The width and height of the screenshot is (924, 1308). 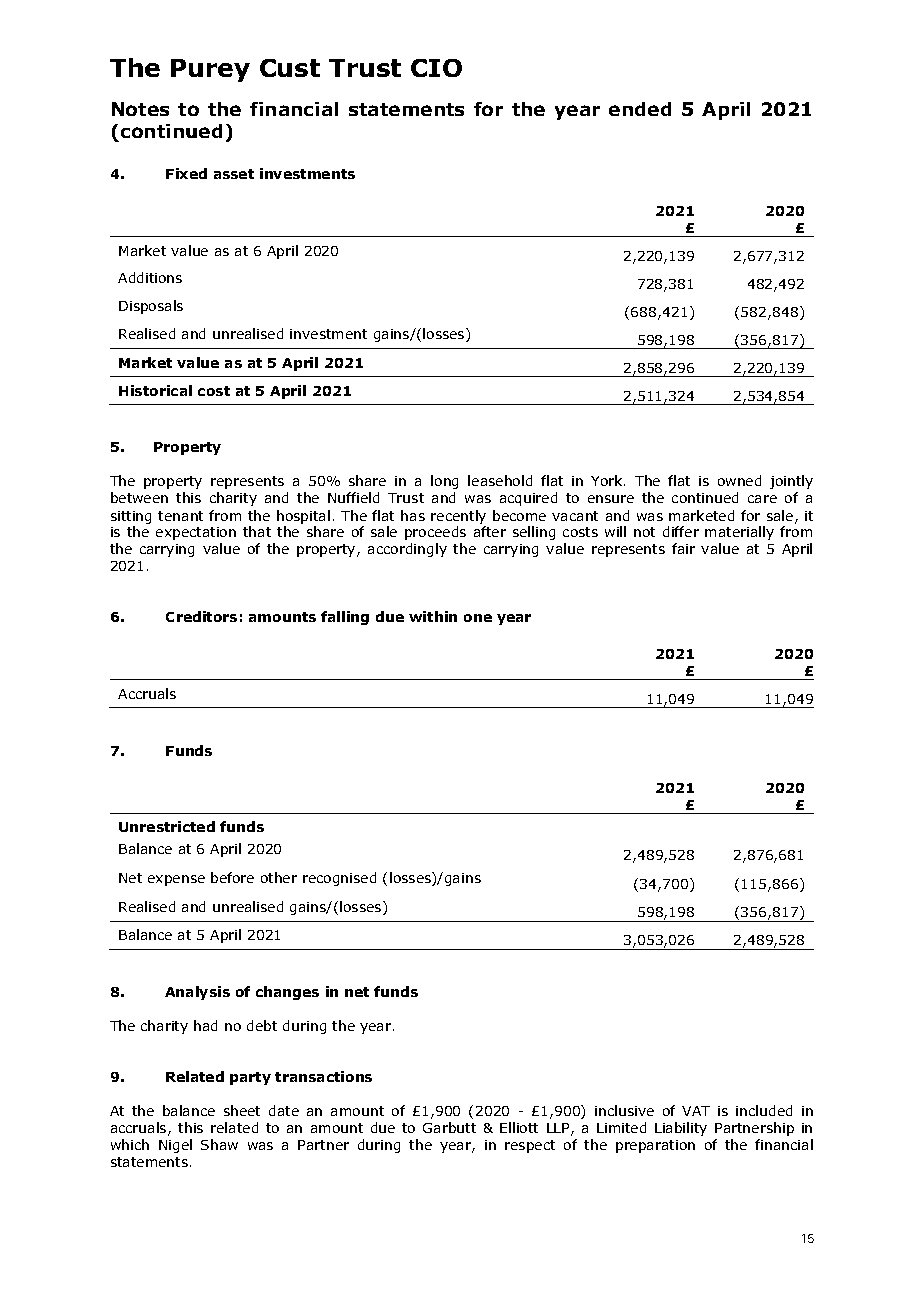 I want to click on Elliott, so click(x=519, y=1127).
